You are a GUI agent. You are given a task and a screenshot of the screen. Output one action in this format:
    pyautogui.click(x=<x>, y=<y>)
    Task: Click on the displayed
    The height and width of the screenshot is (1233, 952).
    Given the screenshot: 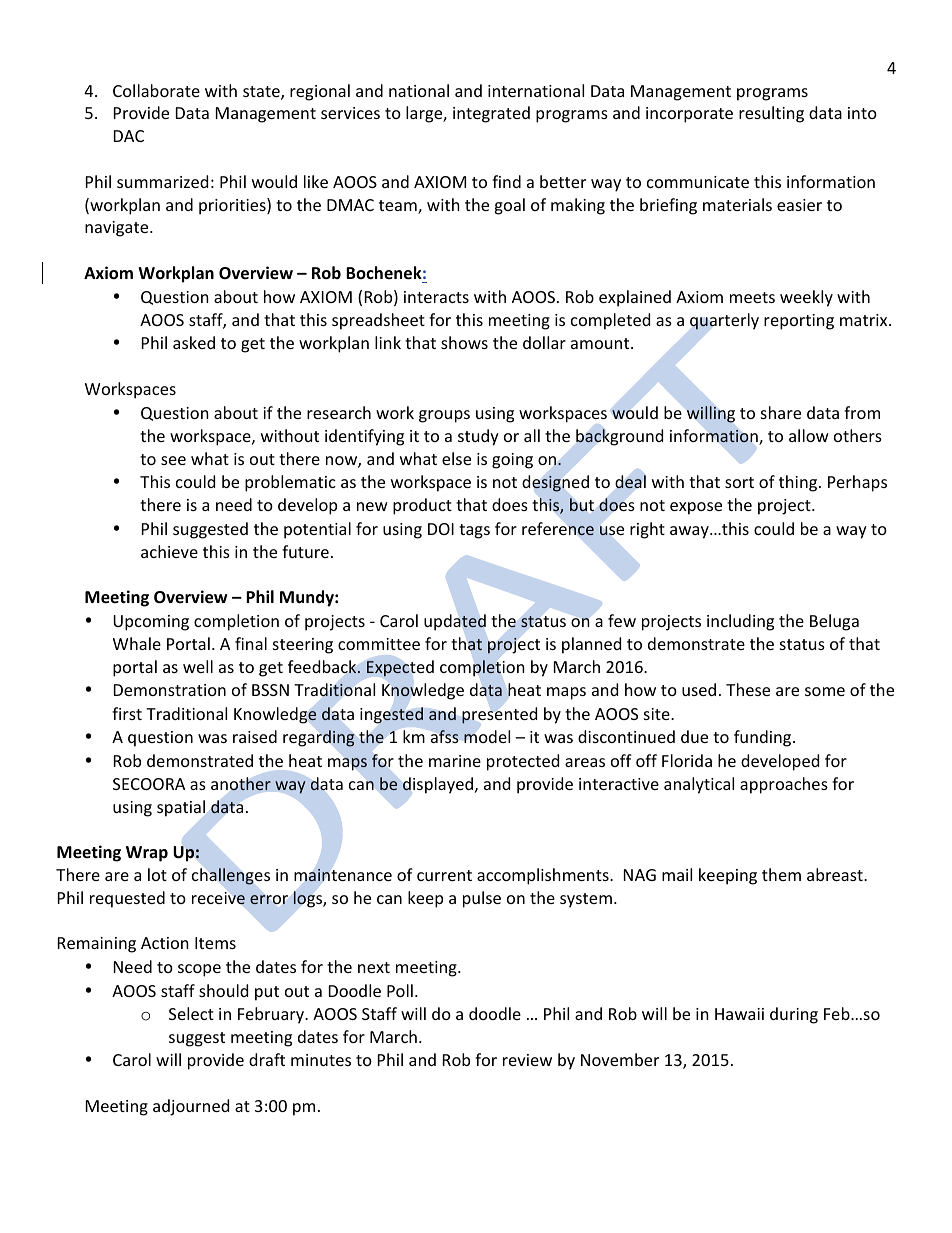 What is the action you would take?
    pyautogui.click(x=438, y=785)
